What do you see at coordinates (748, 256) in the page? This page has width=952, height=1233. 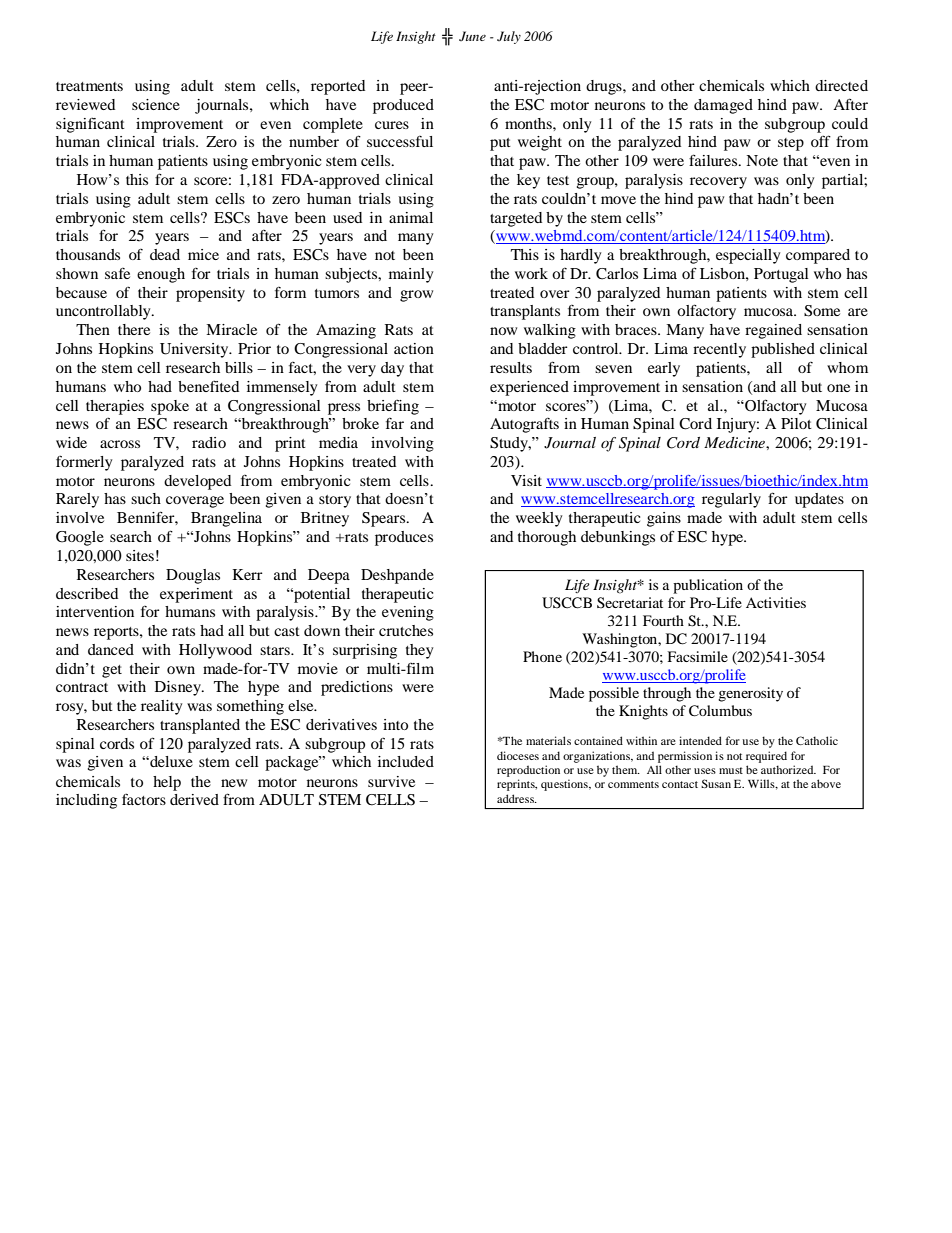 I see `especially` at bounding box center [748, 256].
